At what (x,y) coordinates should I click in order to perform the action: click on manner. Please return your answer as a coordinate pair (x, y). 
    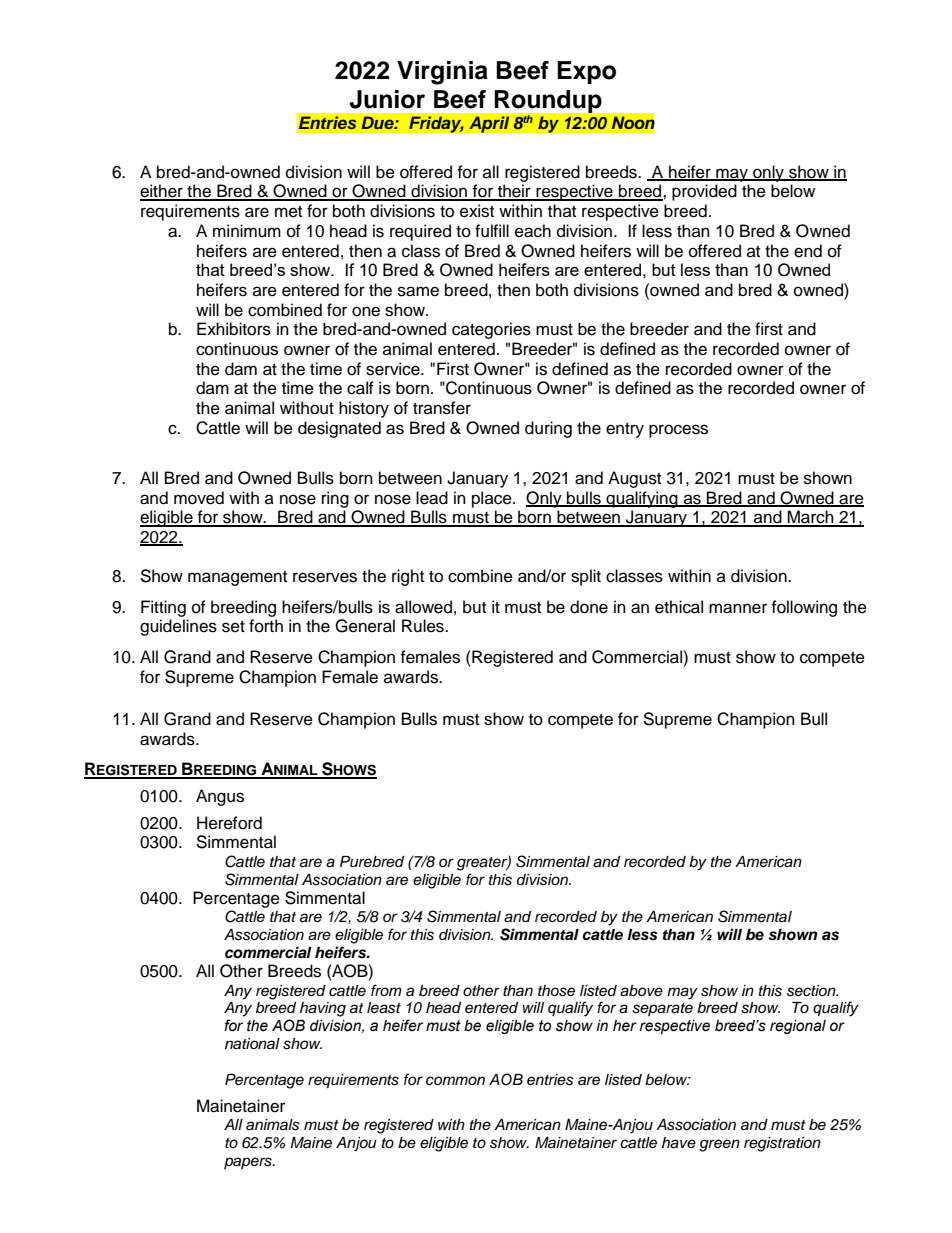
    Looking at the image, I should click on (738, 608).
